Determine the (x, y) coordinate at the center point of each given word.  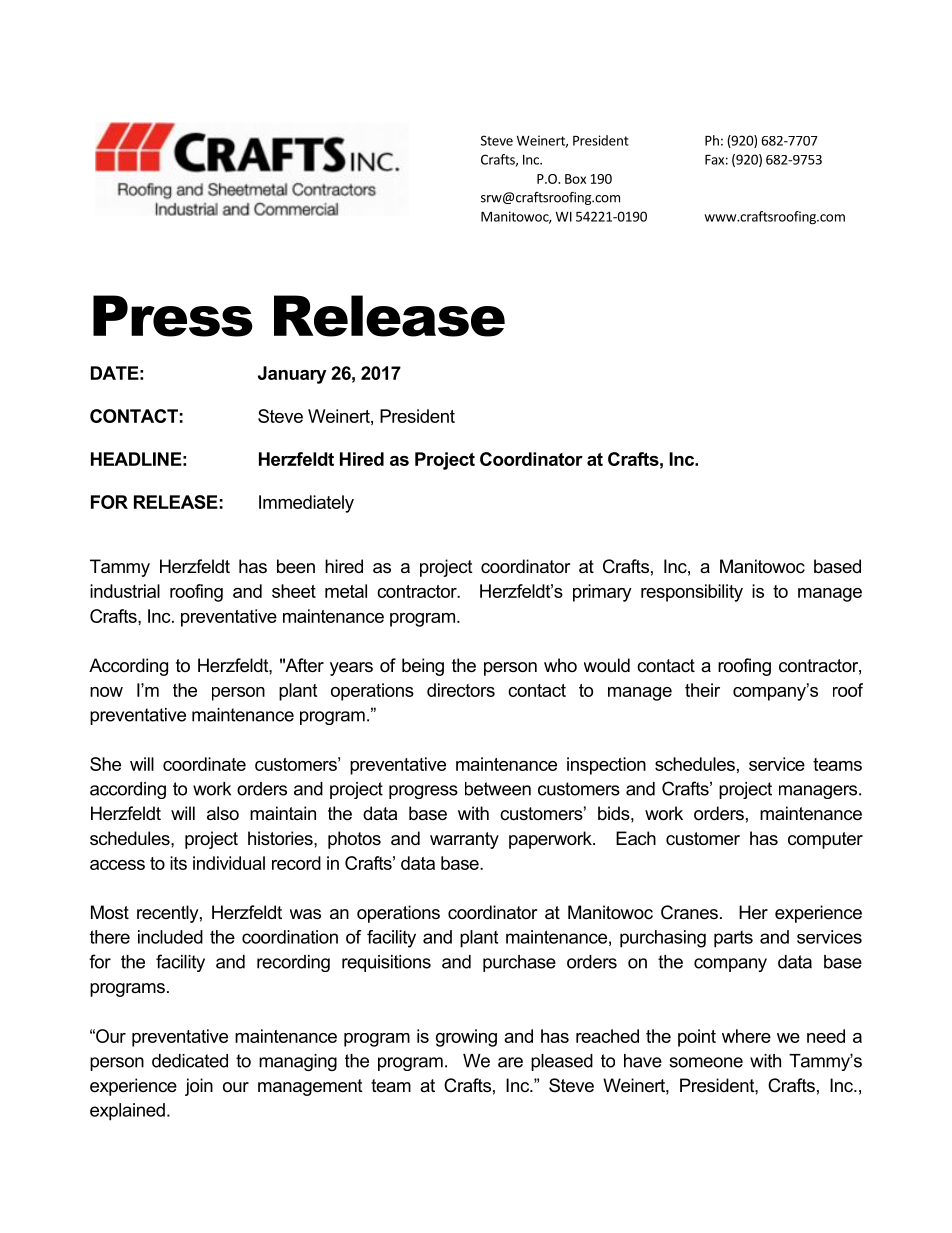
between (498, 789)
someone (706, 1062)
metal (346, 591)
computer (825, 840)
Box (575, 179)
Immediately (306, 504)
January (292, 375)
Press (173, 316)
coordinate (204, 764)
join (199, 1087)
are (510, 1062)
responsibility (692, 593)
